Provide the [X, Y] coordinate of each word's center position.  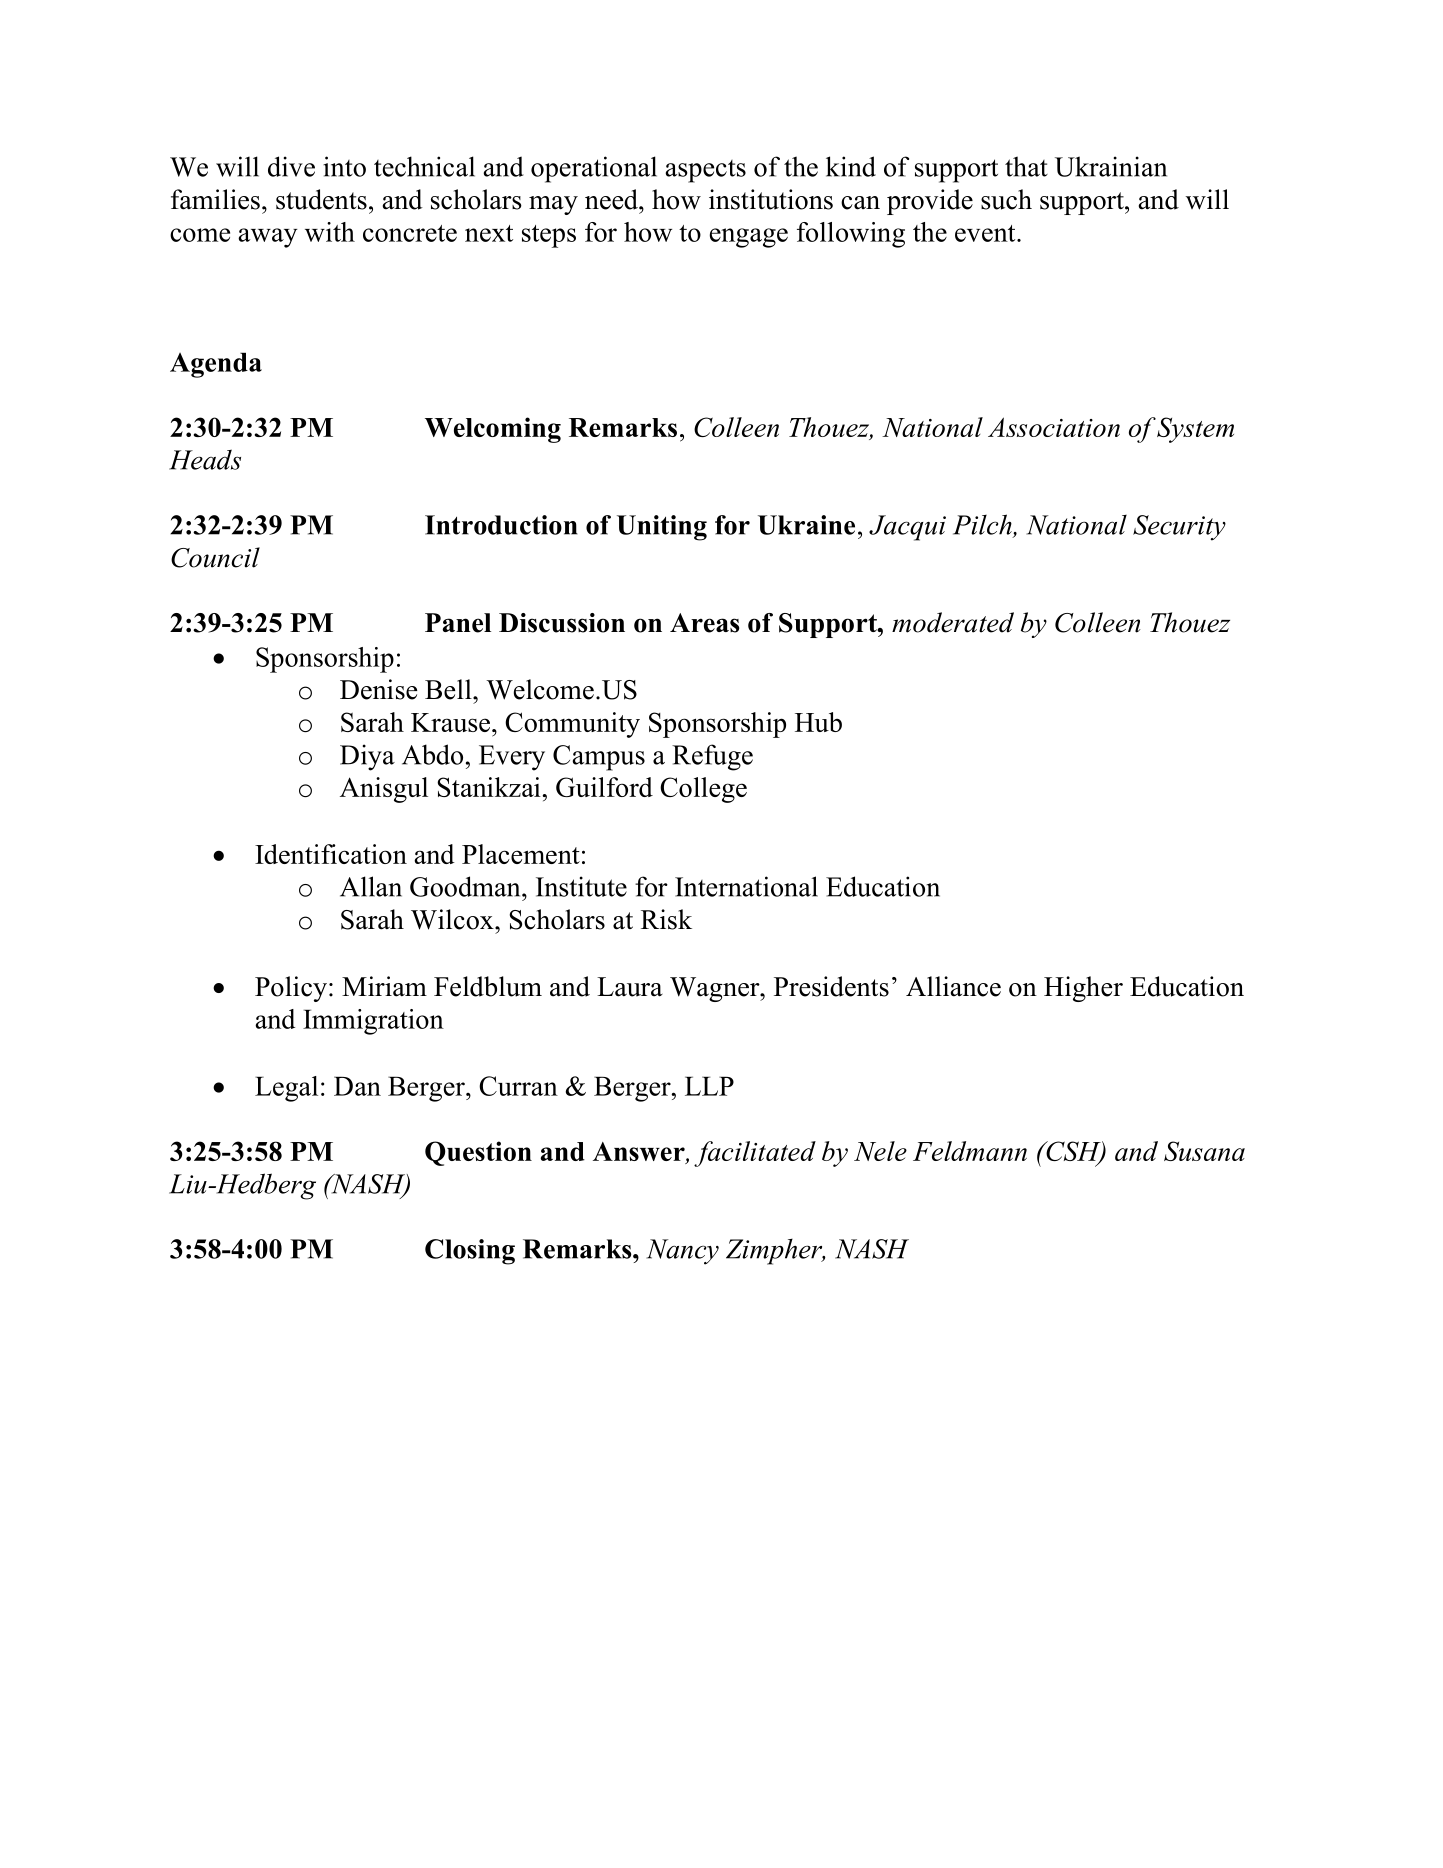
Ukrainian [1111, 166]
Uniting [662, 528]
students [321, 199]
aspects [705, 171]
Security [1179, 528]
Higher [1083, 989]
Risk [666, 919]
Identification [331, 854]
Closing [470, 1252]
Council [215, 557]
